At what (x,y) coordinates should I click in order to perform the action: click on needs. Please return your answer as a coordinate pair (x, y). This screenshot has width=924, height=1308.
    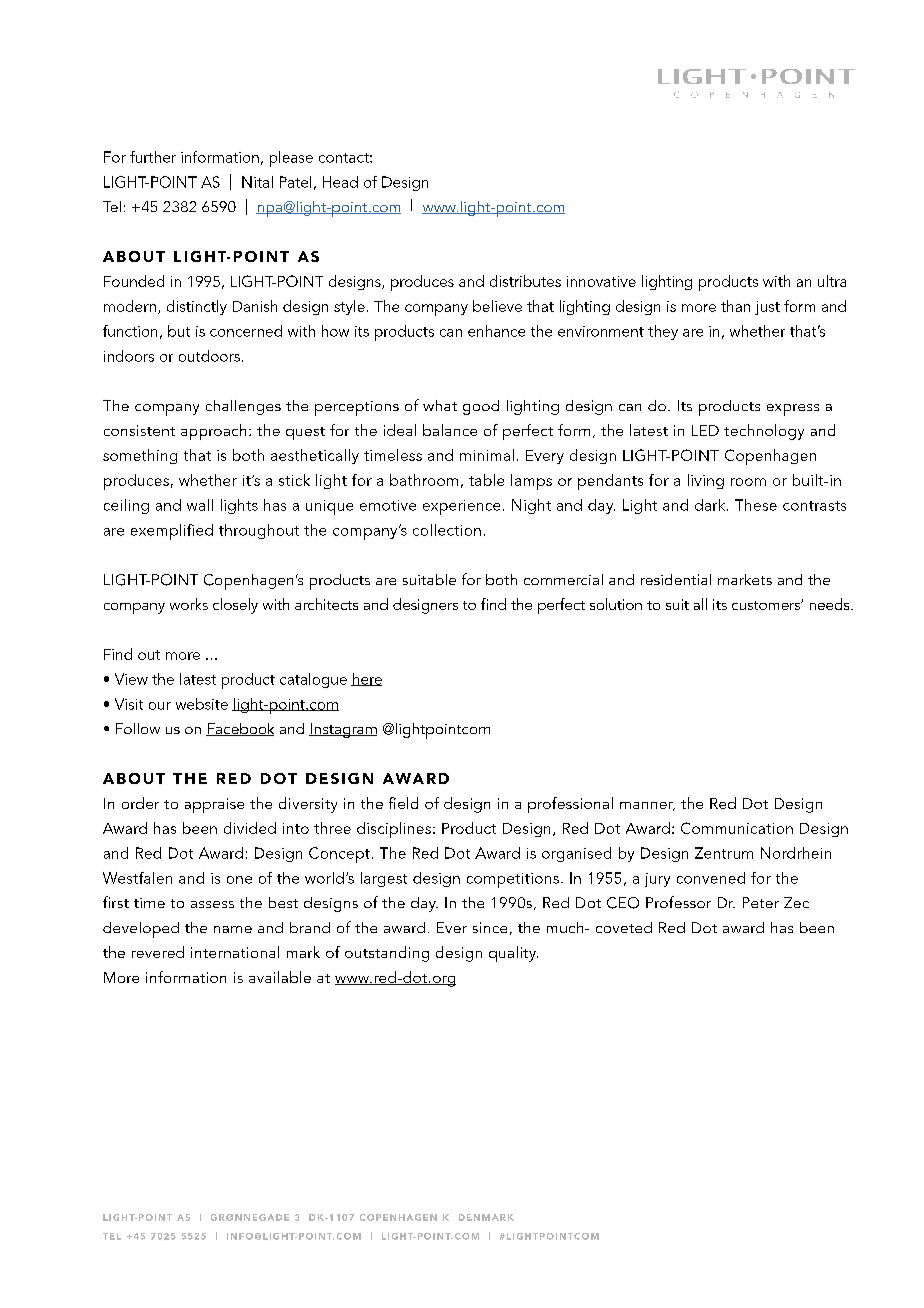
    Looking at the image, I should click on (831, 604).
